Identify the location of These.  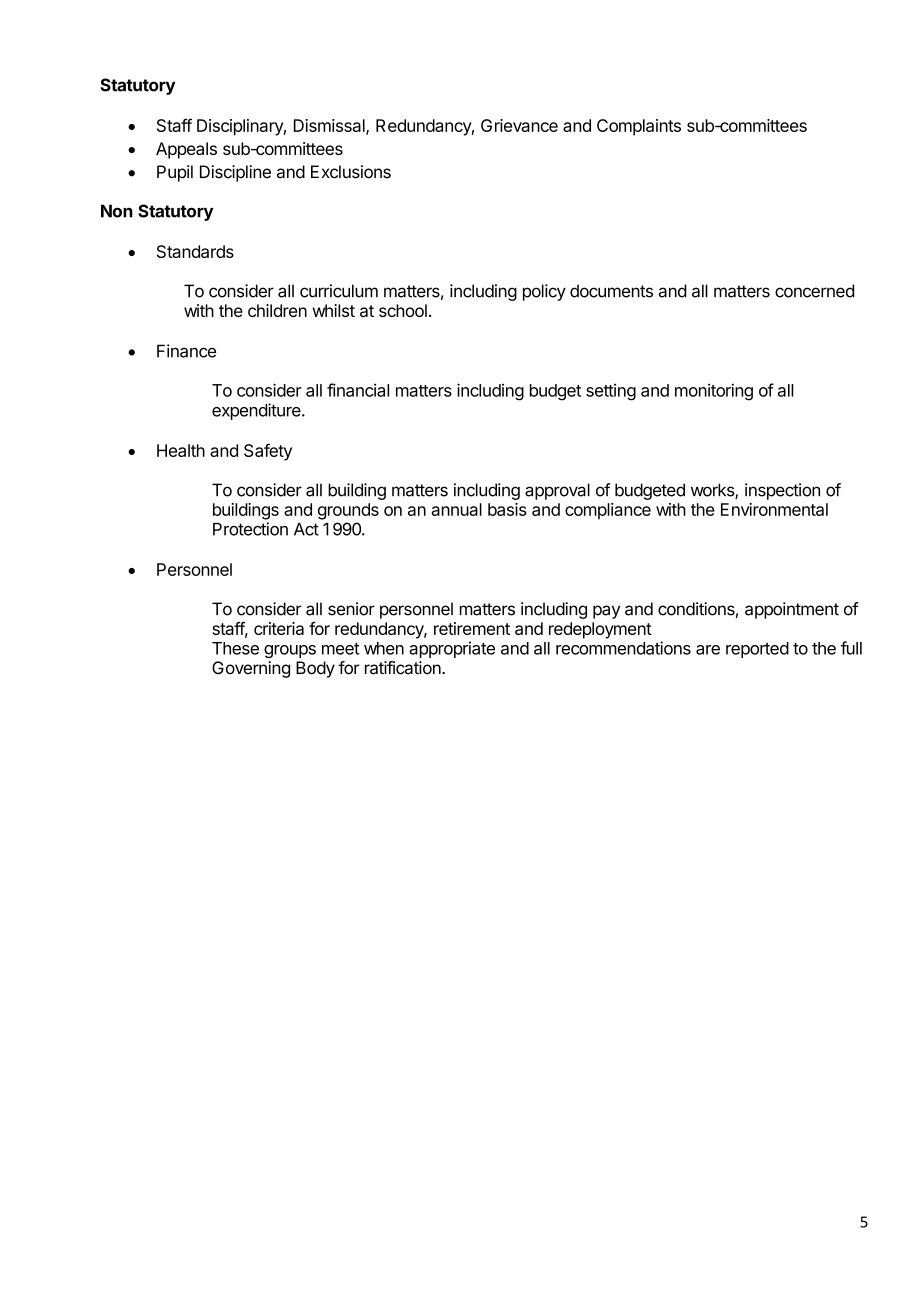
(235, 648).
